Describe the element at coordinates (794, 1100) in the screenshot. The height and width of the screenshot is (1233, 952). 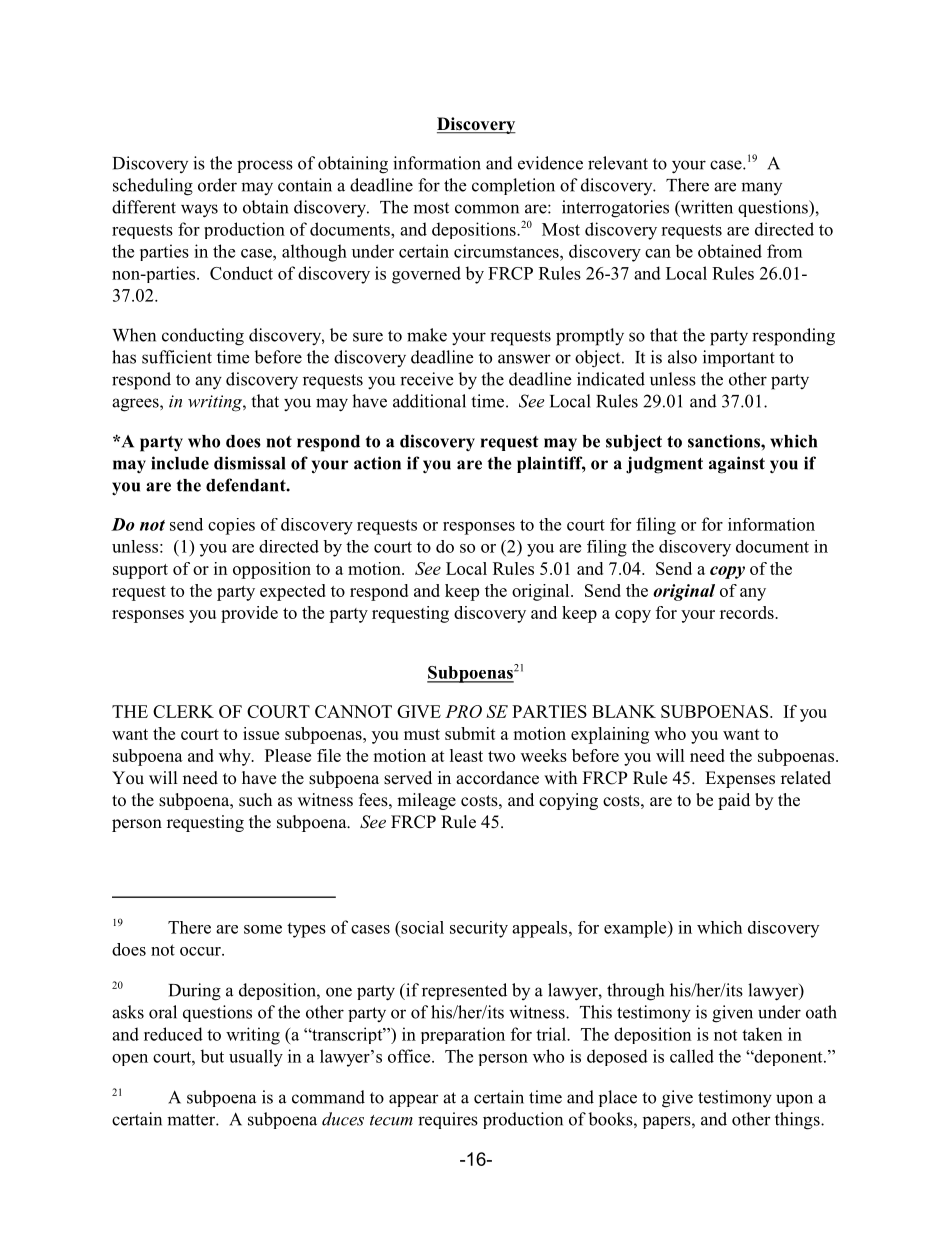
I see `upon` at that location.
